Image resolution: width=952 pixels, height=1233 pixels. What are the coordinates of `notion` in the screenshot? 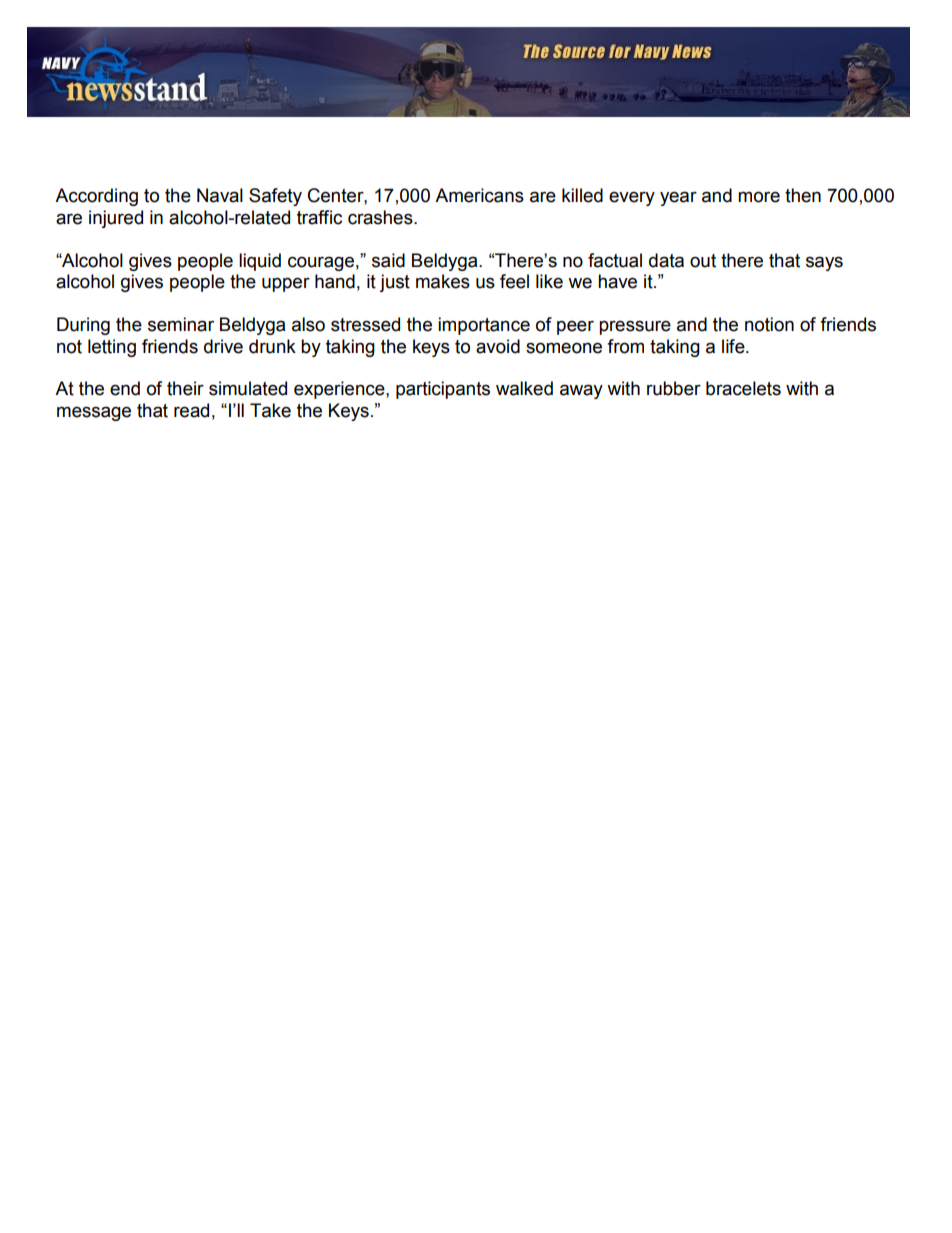 It's located at (769, 324).
